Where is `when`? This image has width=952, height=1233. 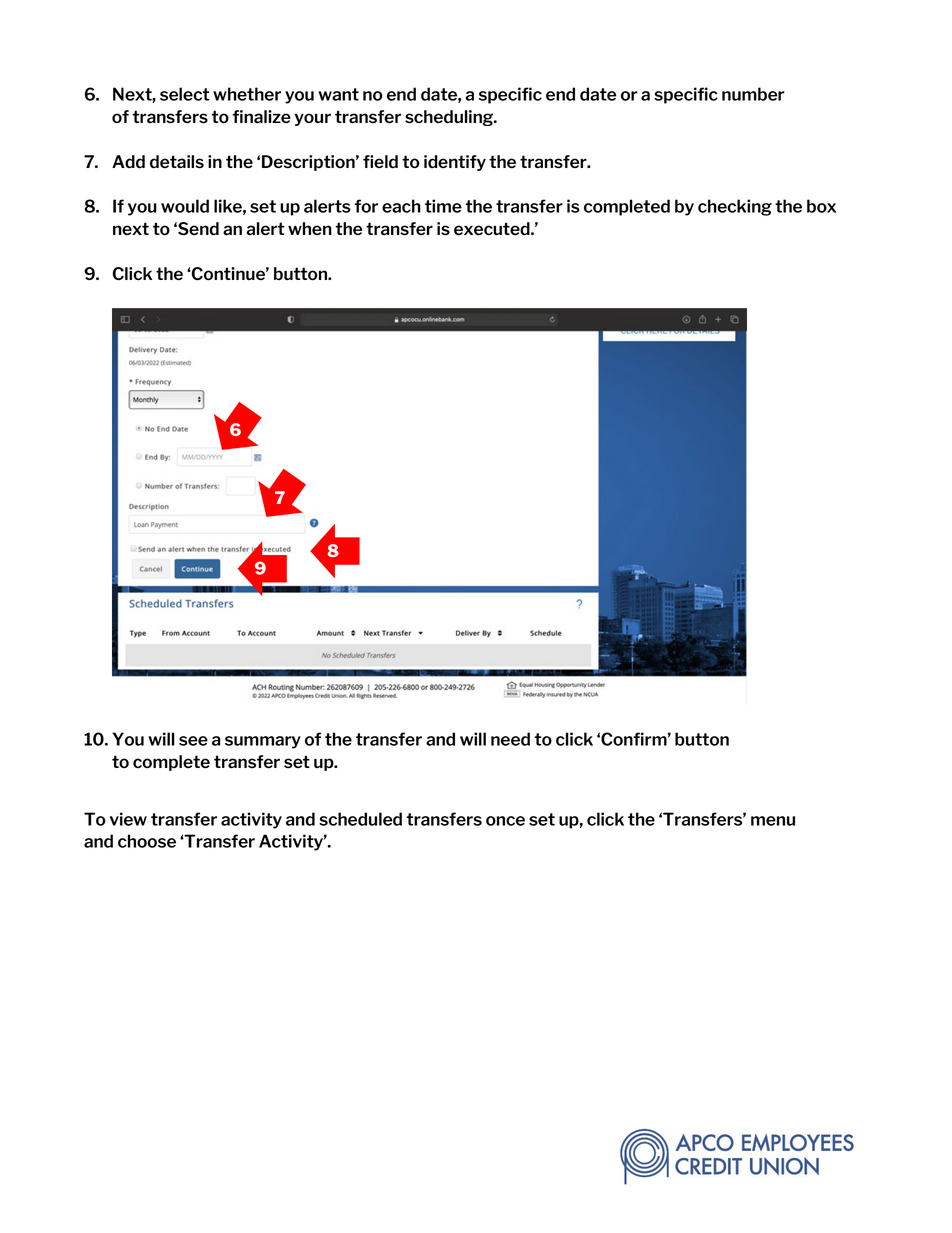
when is located at coordinates (310, 228).
